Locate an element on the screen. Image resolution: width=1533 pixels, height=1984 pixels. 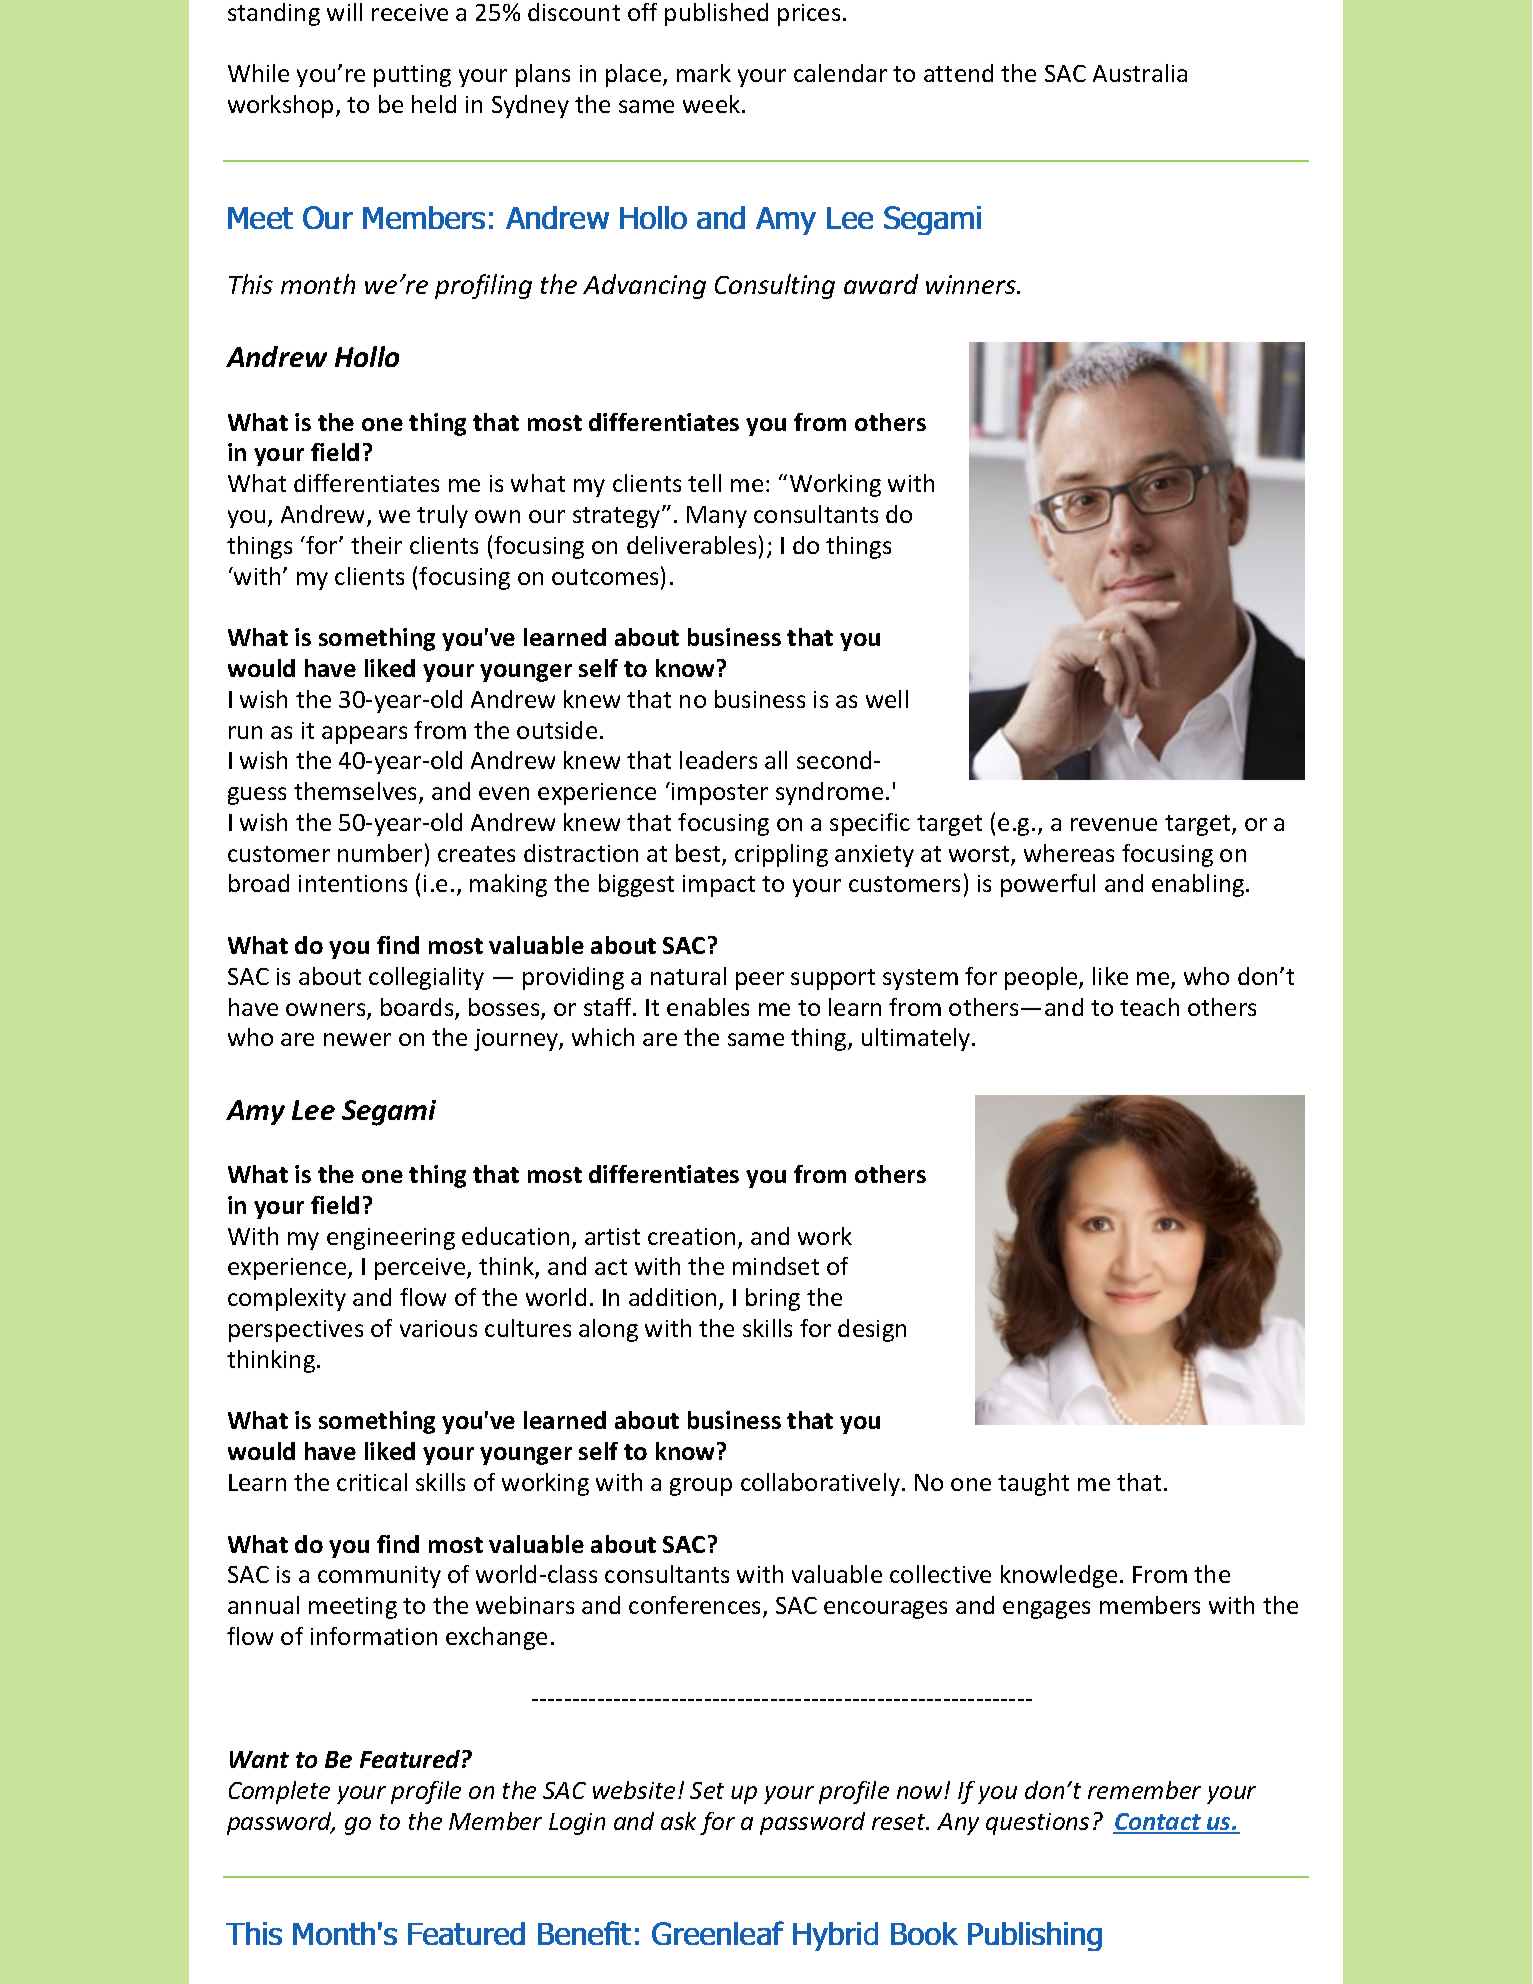
natural is located at coordinates (688, 976).
